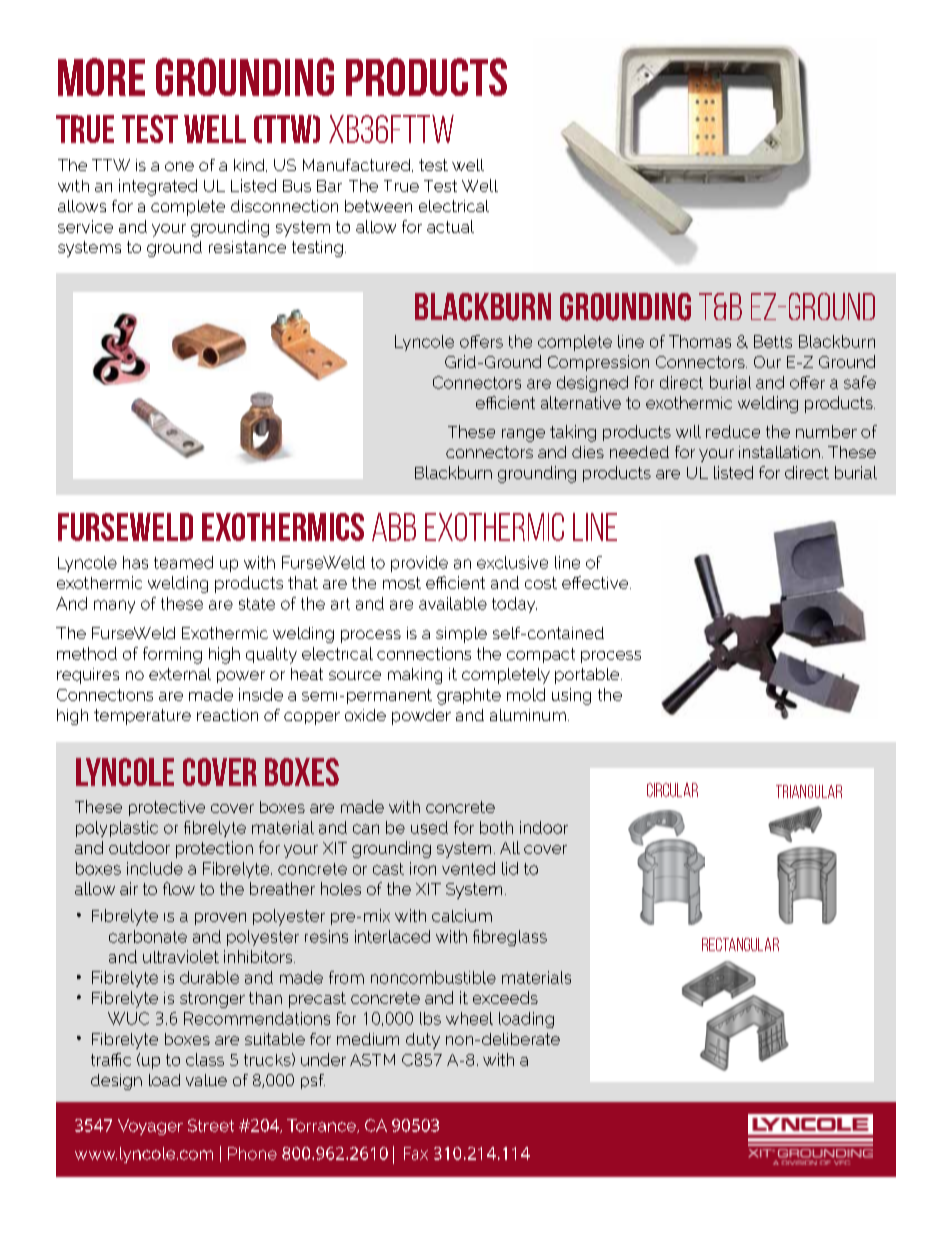 The width and height of the screenshot is (952, 1233). Describe the element at coordinates (172, 655) in the screenshot. I see `forming` at that location.
